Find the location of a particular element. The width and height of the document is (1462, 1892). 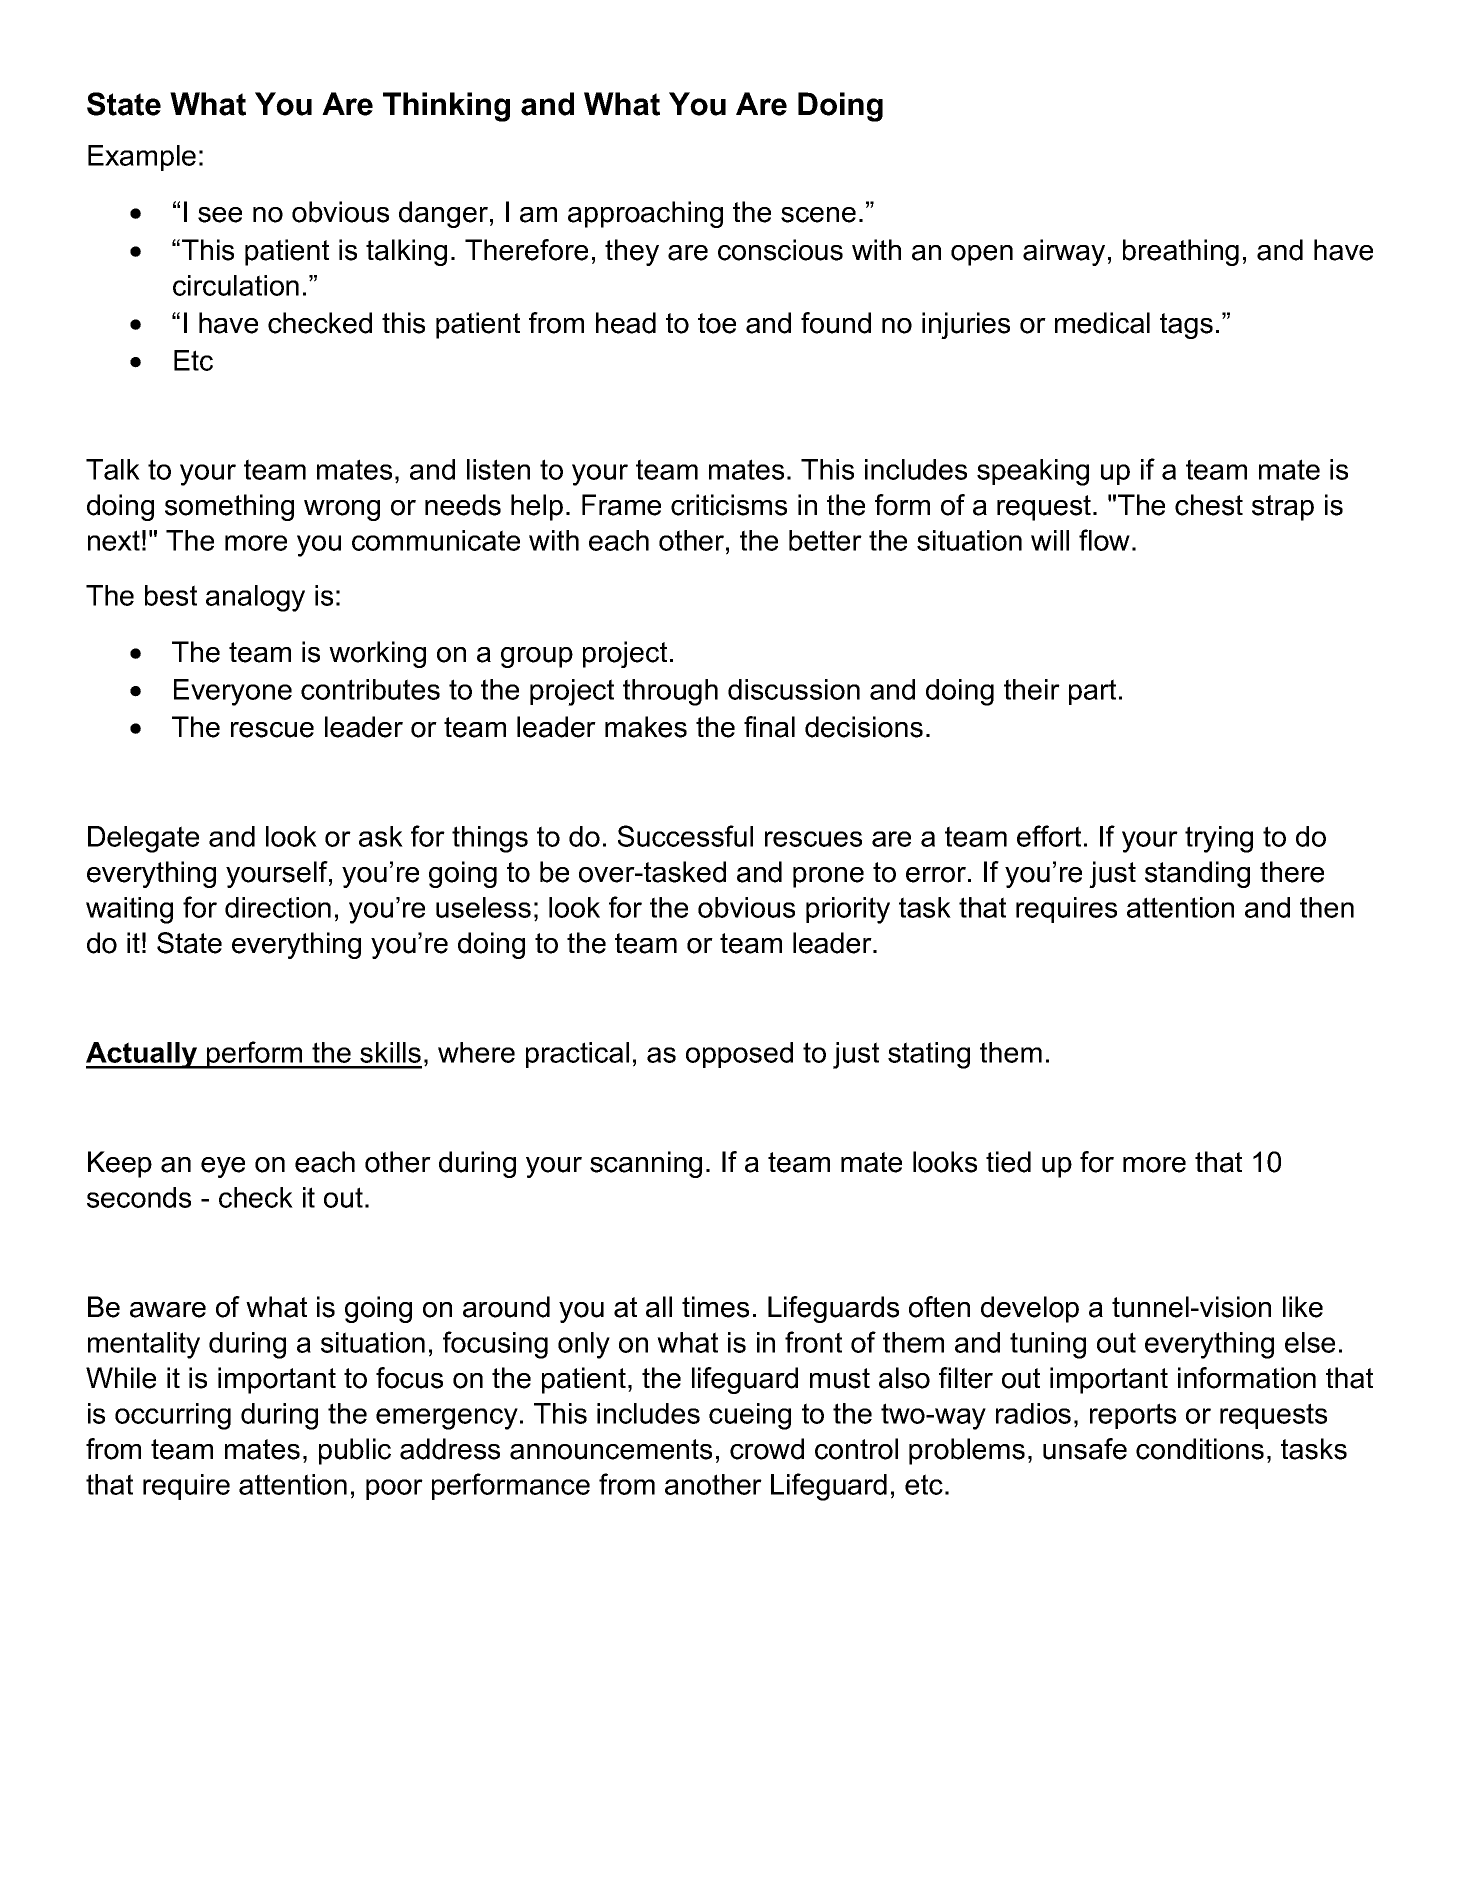

Example is located at coordinates (142, 158).
